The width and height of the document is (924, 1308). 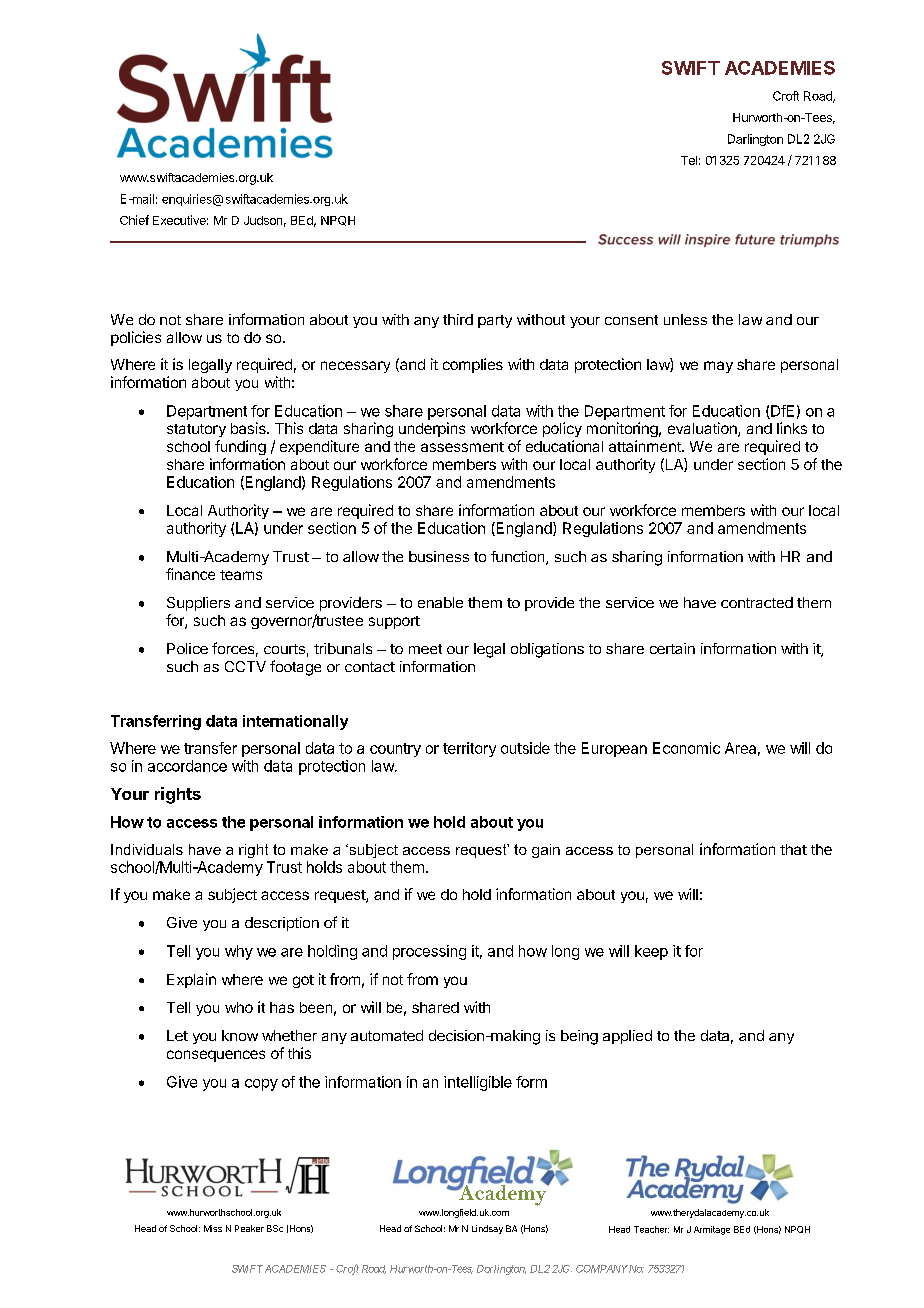 I want to click on Miss, so click(x=213, y=1228).
